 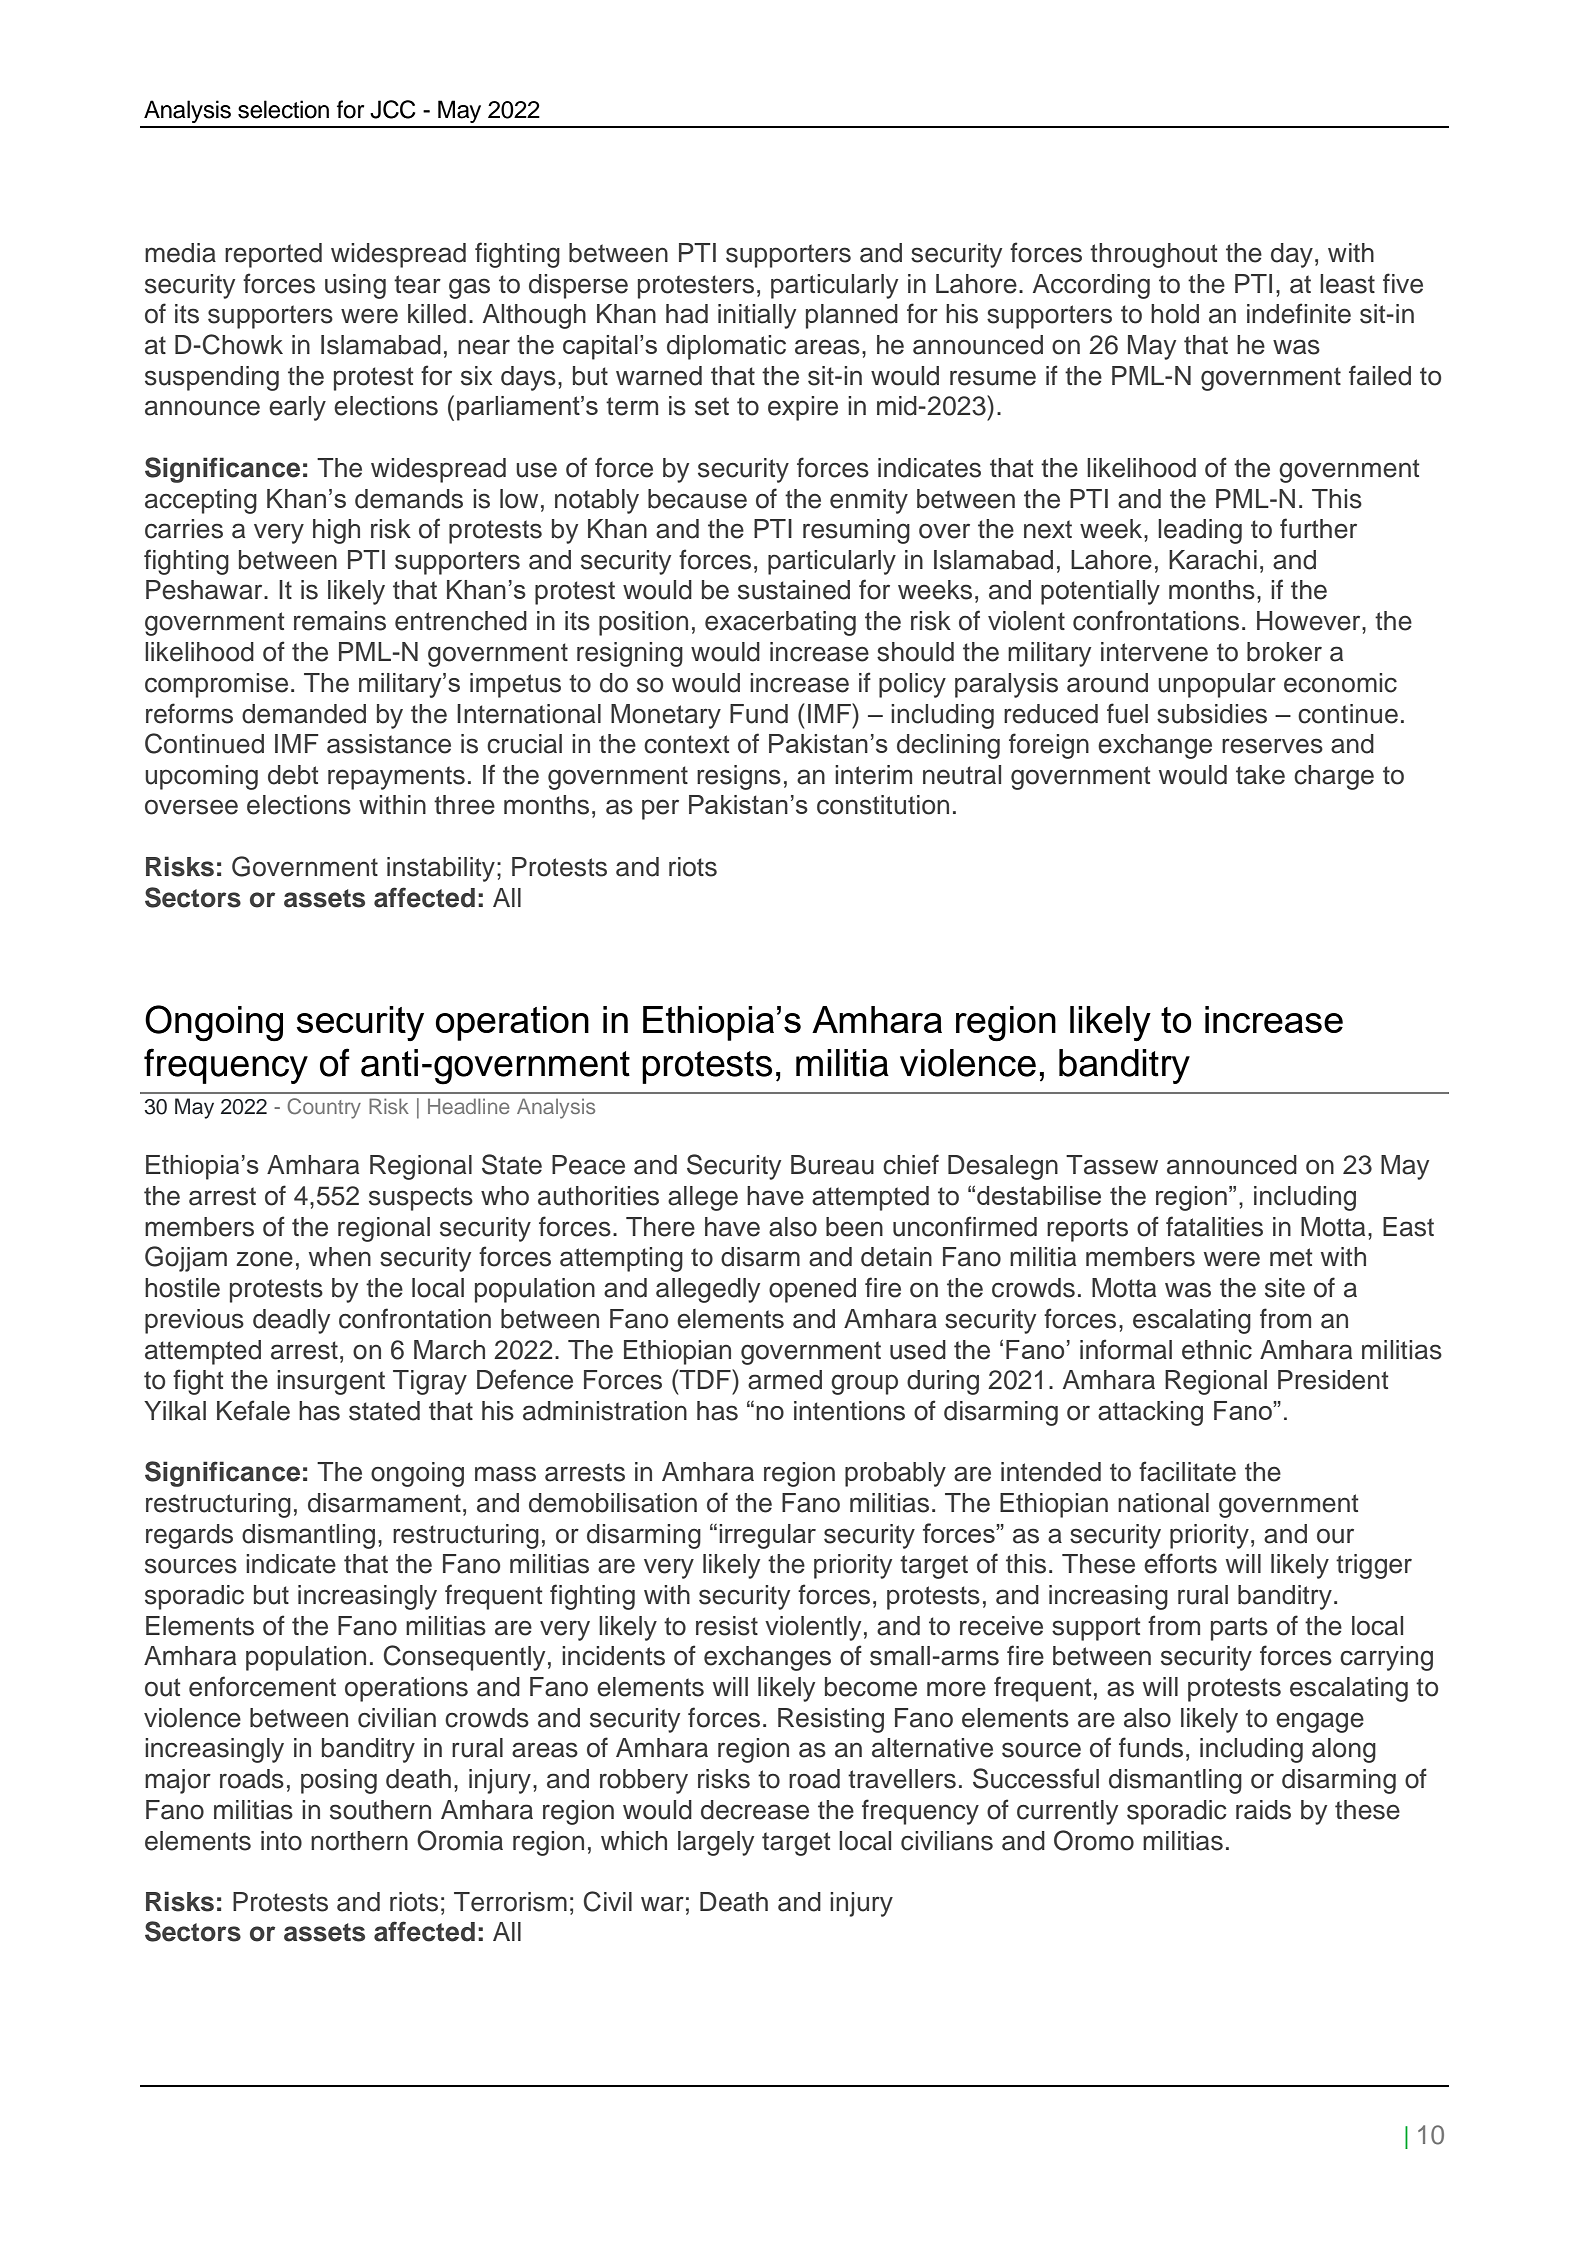 I want to click on Bureau, so click(x=832, y=1165).
